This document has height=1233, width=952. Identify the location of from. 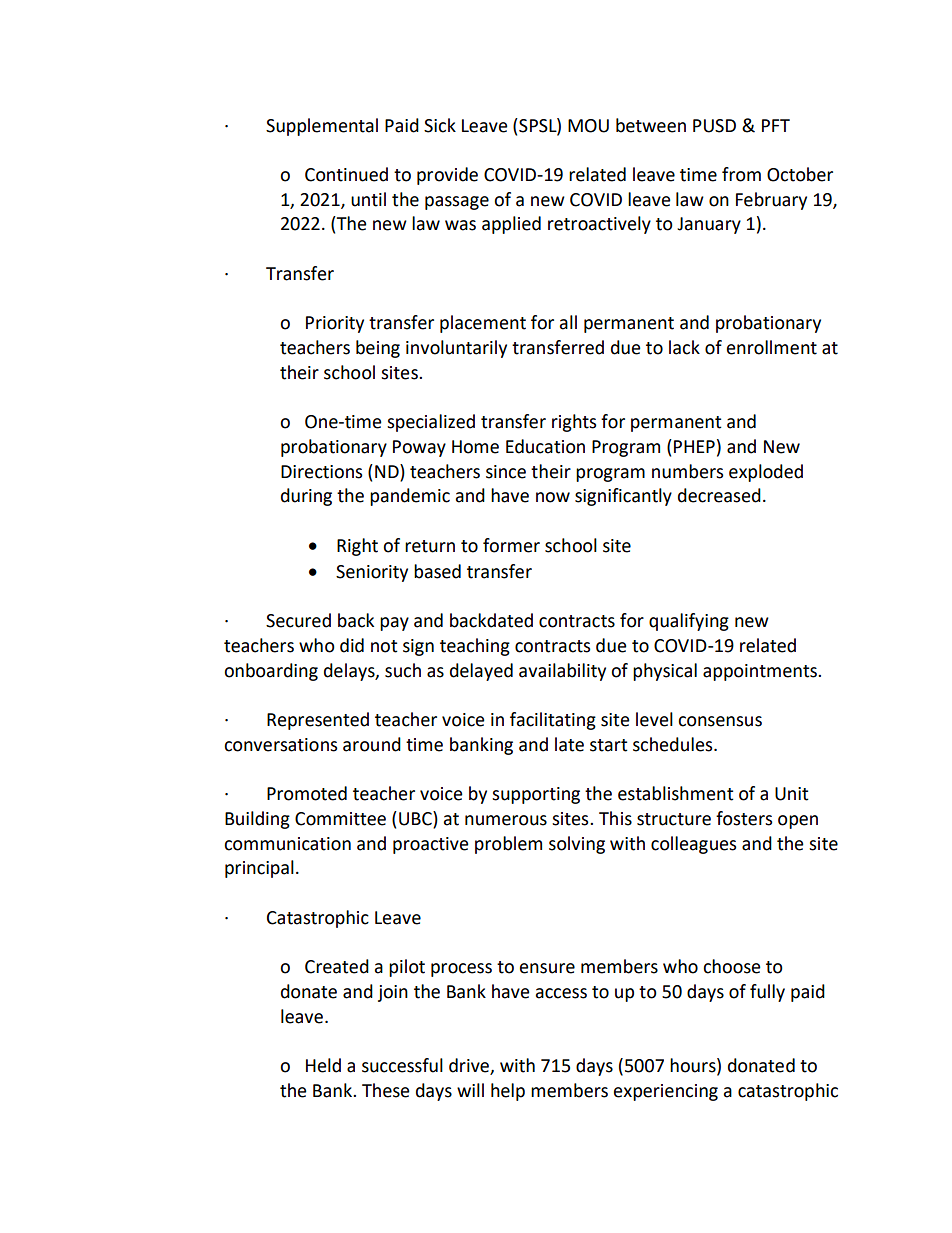
(741, 174).
